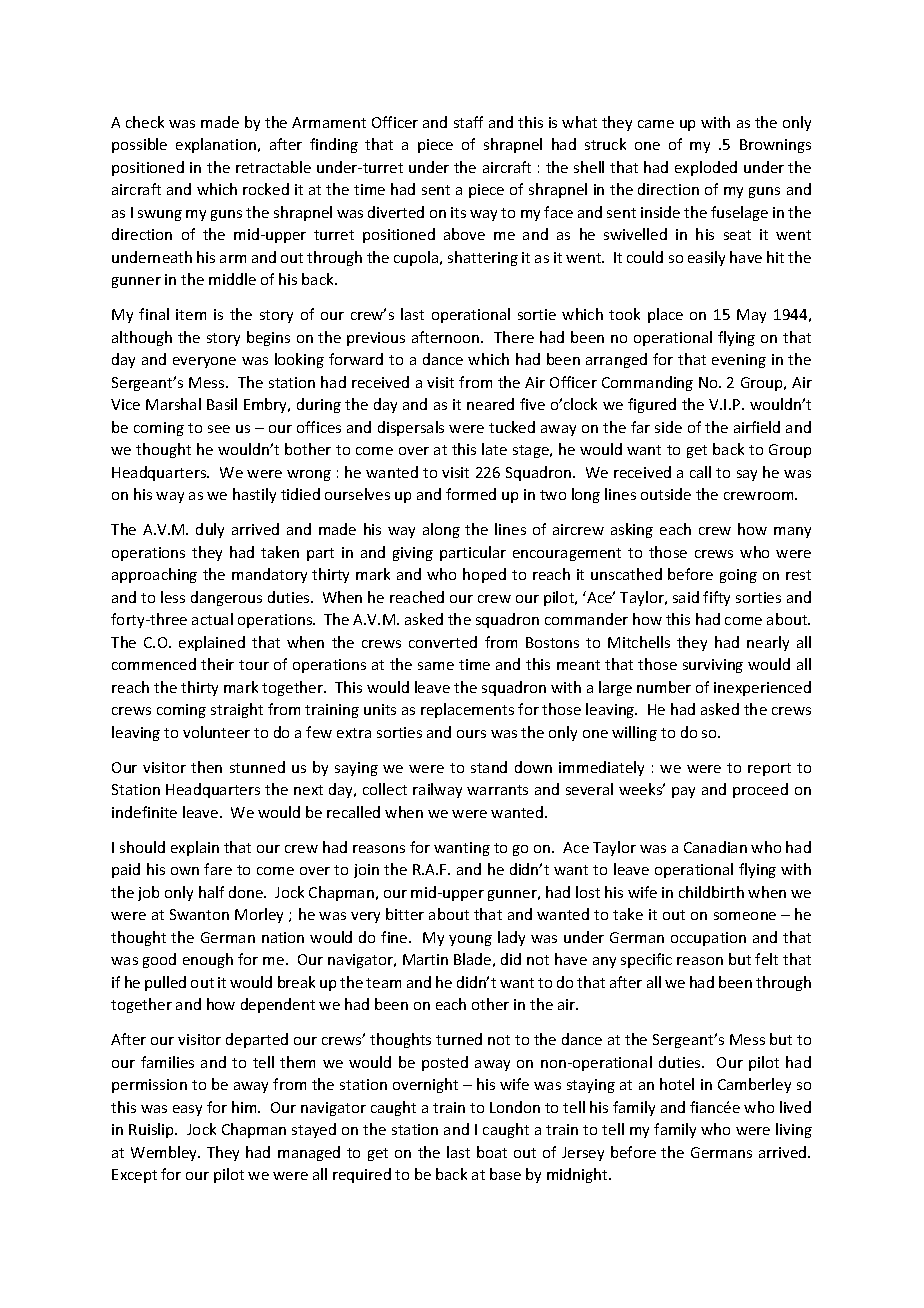 Image resolution: width=924 pixels, height=1308 pixels. I want to click on possible, so click(139, 145).
